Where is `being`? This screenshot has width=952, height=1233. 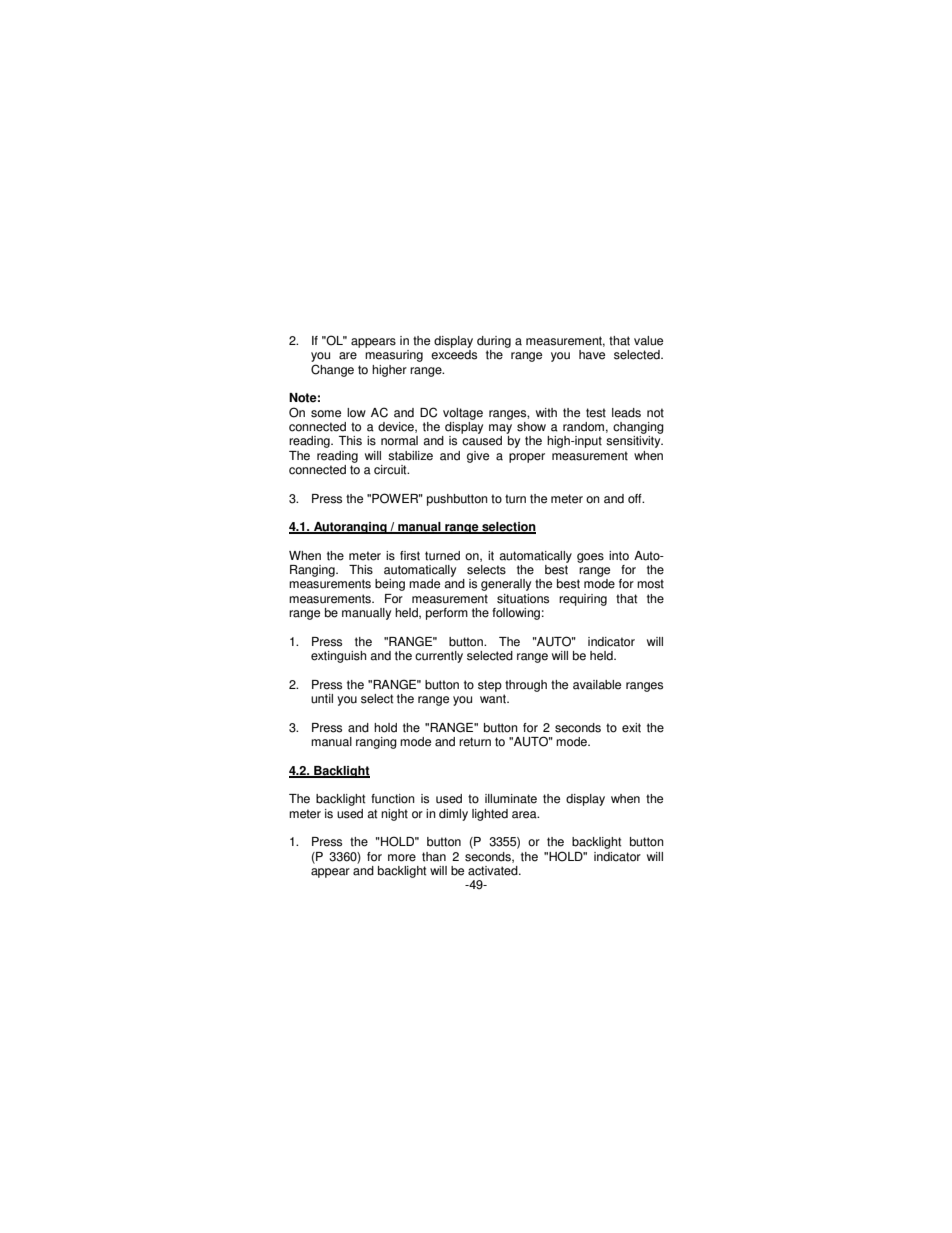 being is located at coordinates (390, 585).
